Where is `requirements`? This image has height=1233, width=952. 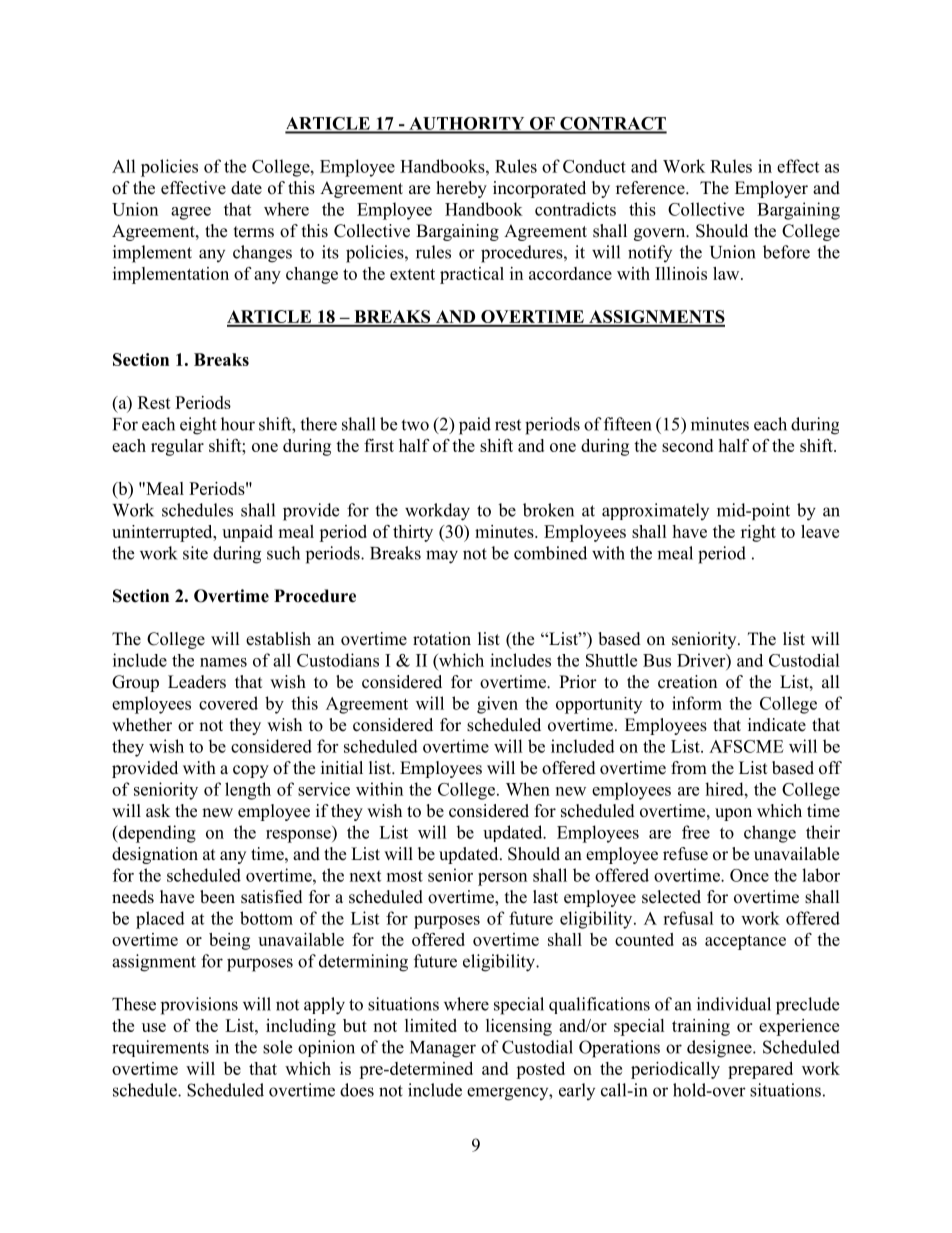
requirements is located at coordinates (160, 1048).
